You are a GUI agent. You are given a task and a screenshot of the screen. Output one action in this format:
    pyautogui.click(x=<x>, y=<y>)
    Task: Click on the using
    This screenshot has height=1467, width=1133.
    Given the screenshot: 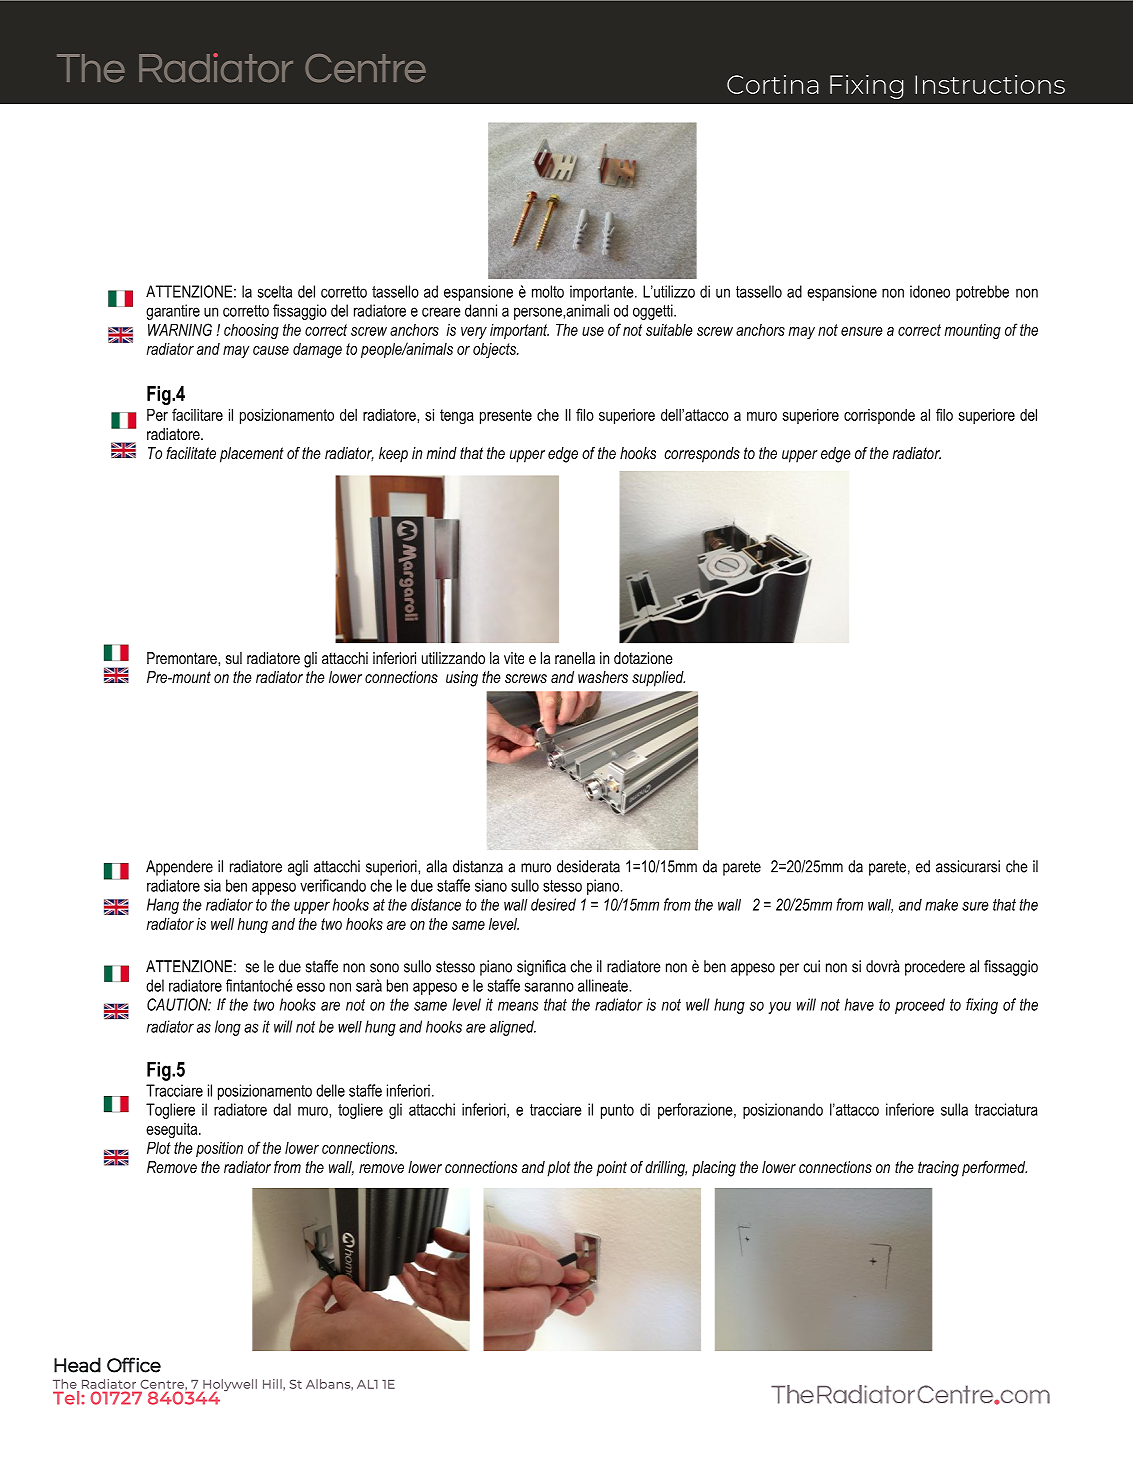 What is the action you would take?
    pyautogui.click(x=462, y=679)
